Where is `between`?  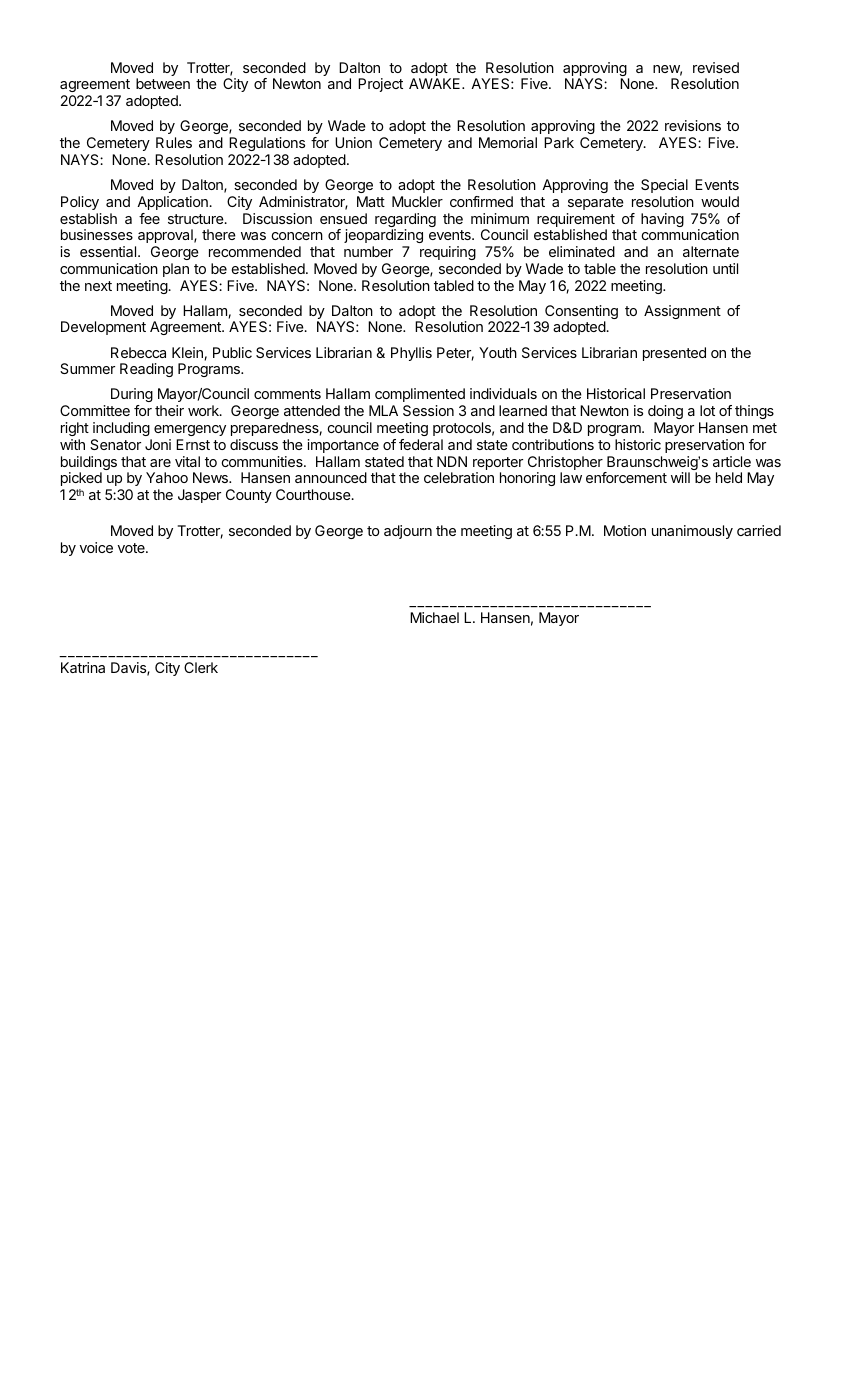
between is located at coordinates (163, 83).
